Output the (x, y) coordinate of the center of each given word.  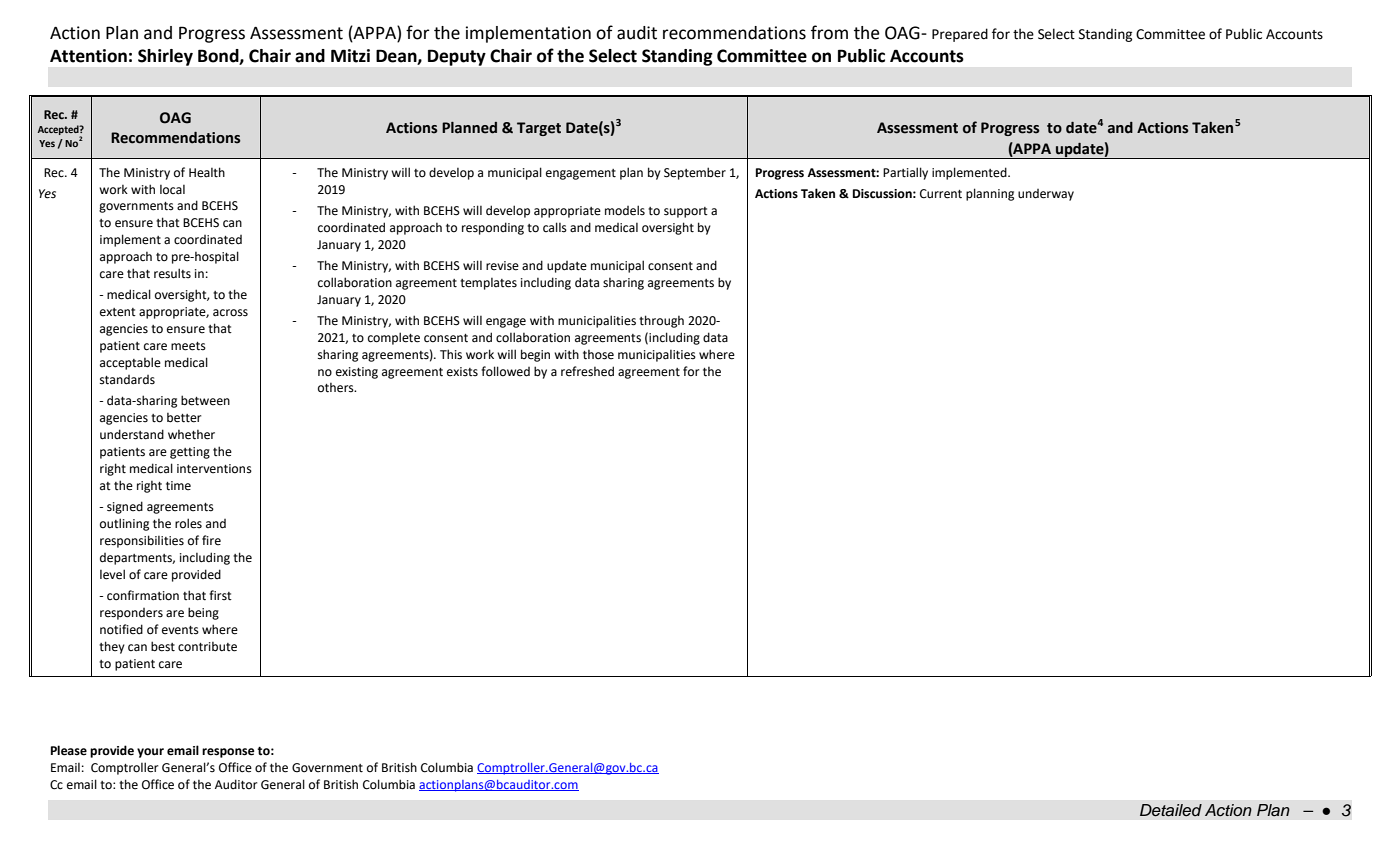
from (829, 32)
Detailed (1171, 810)
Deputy (457, 58)
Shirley (165, 57)
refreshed (587, 371)
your (150, 753)
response (228, 753)
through (661, 321)
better (184, 418)
